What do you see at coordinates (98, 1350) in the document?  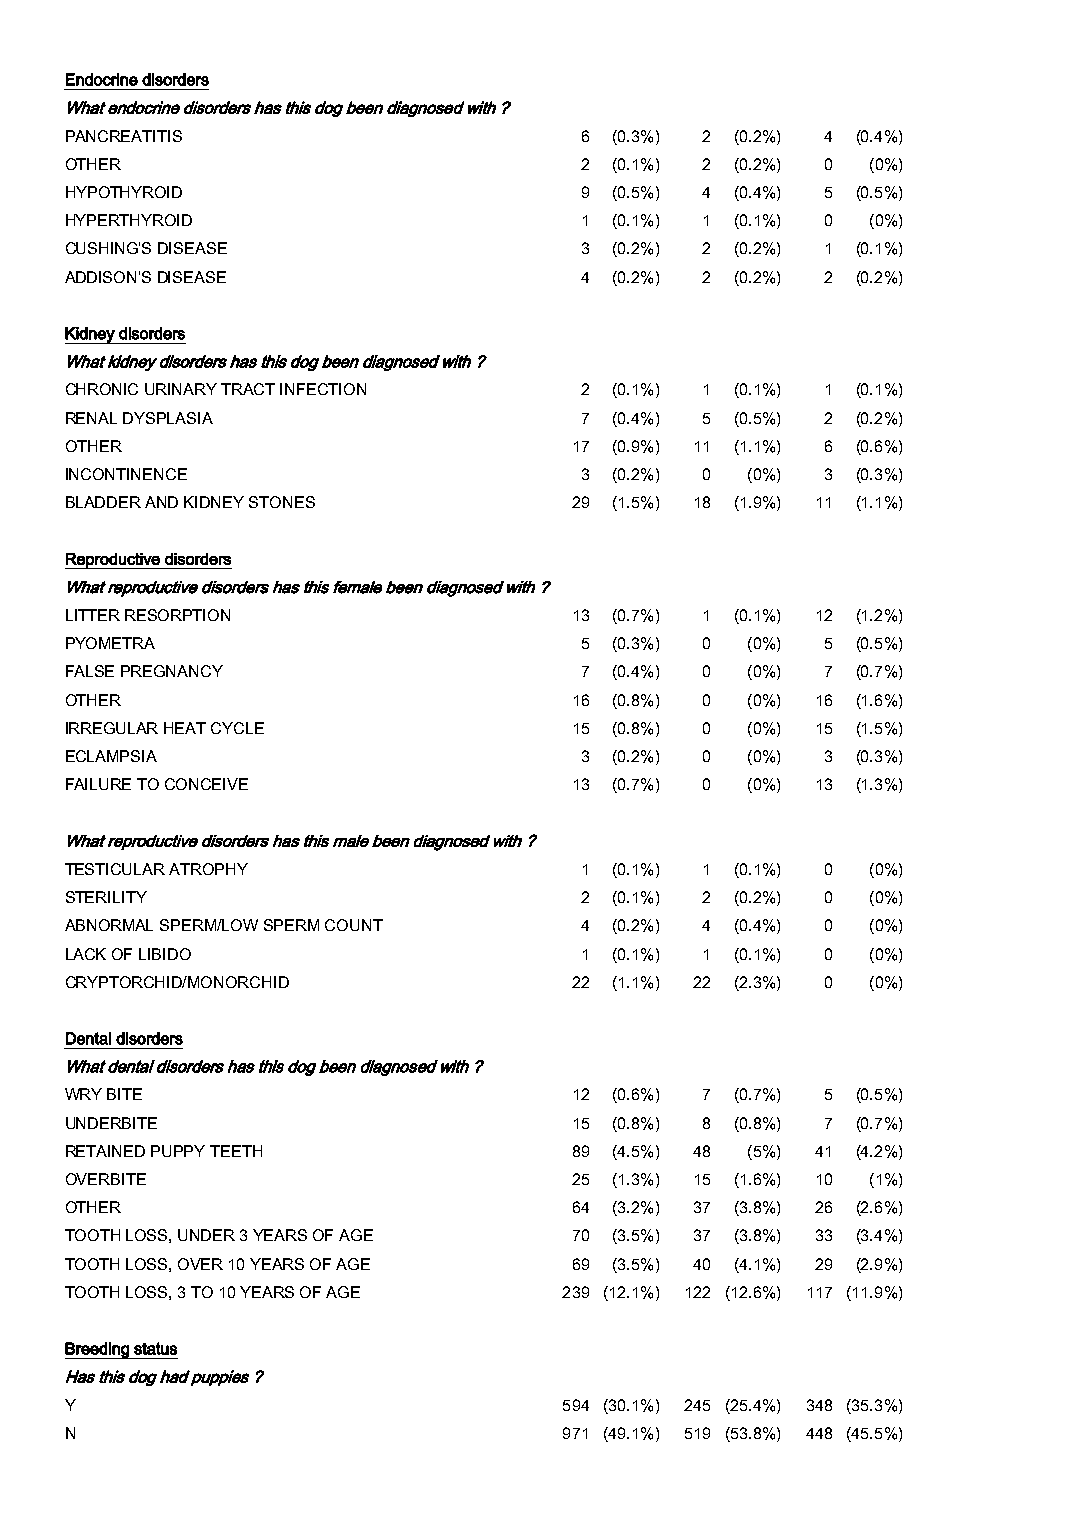 I see `Breeding` at bounding box center [98, 1350].
